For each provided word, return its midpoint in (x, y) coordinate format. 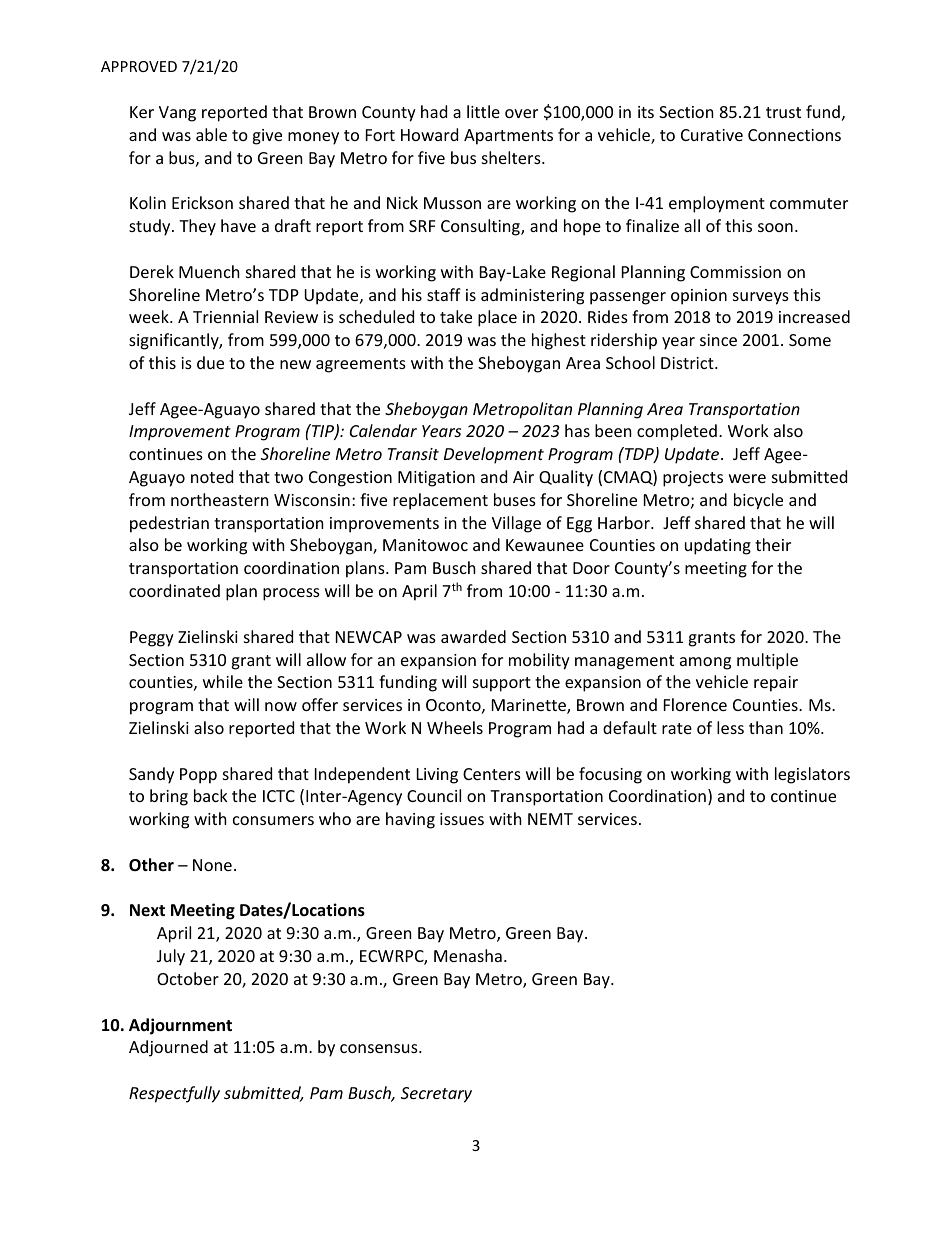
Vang (177, 114)
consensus (380, 1048)
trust (783, 112)
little (483, 111)
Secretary (436, 1095)
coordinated (174, 590)
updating (718, 546)
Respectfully (174, 1094)
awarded (473, 636)
